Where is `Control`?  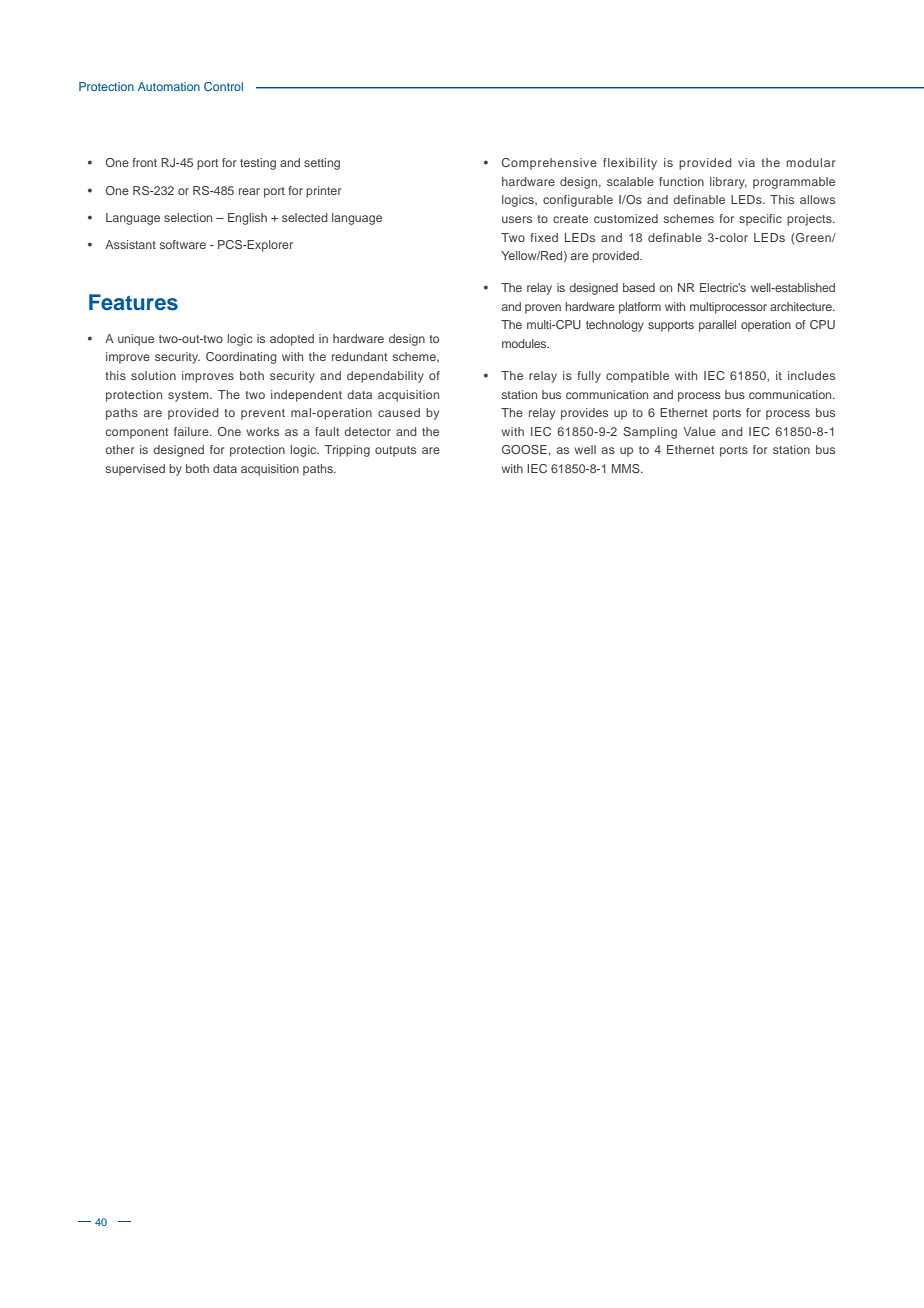 Control is located at coordinates (223, 86).
